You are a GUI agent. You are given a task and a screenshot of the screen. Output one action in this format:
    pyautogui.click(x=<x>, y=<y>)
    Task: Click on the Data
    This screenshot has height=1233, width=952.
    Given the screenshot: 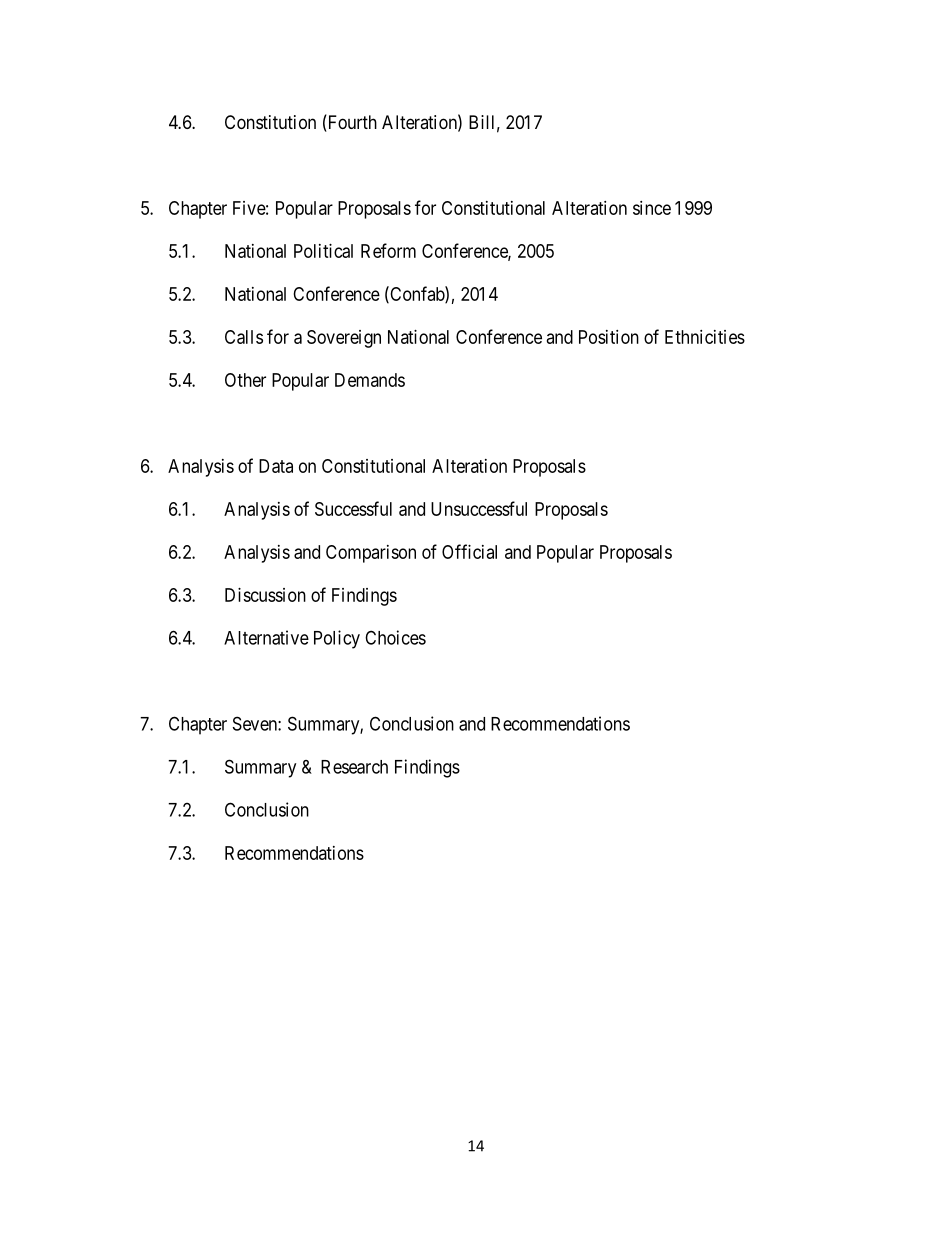 What is the action you would take?
    pyautogui.click(x=276, y=466)
